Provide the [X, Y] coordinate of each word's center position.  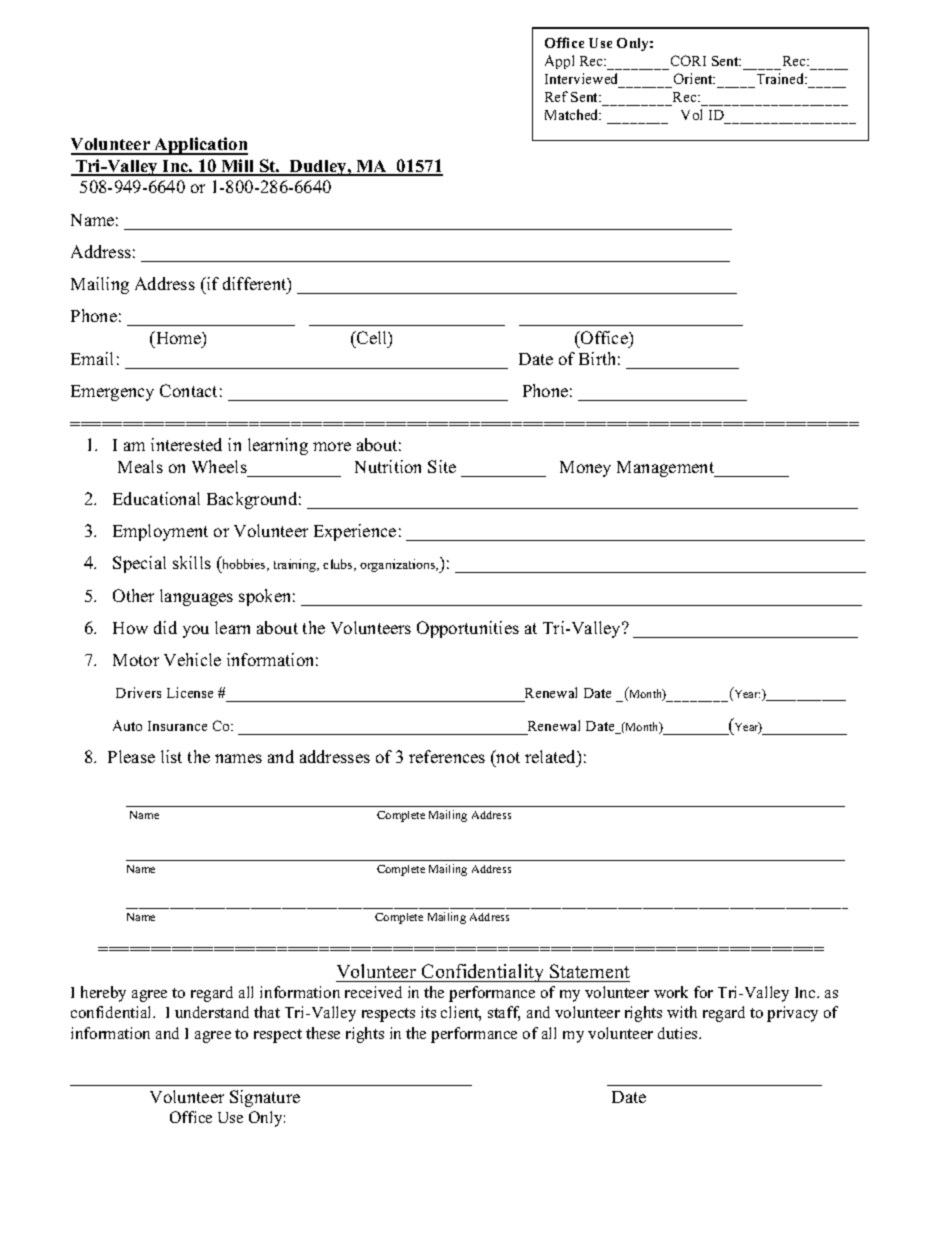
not [507, 756]
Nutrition [388, 466]
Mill [238, 167]
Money [585, 469]
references [447, 756]
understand [212, 1012]
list [171, 756]
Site [442, 466]
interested [186, 444]
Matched [573, 114]
